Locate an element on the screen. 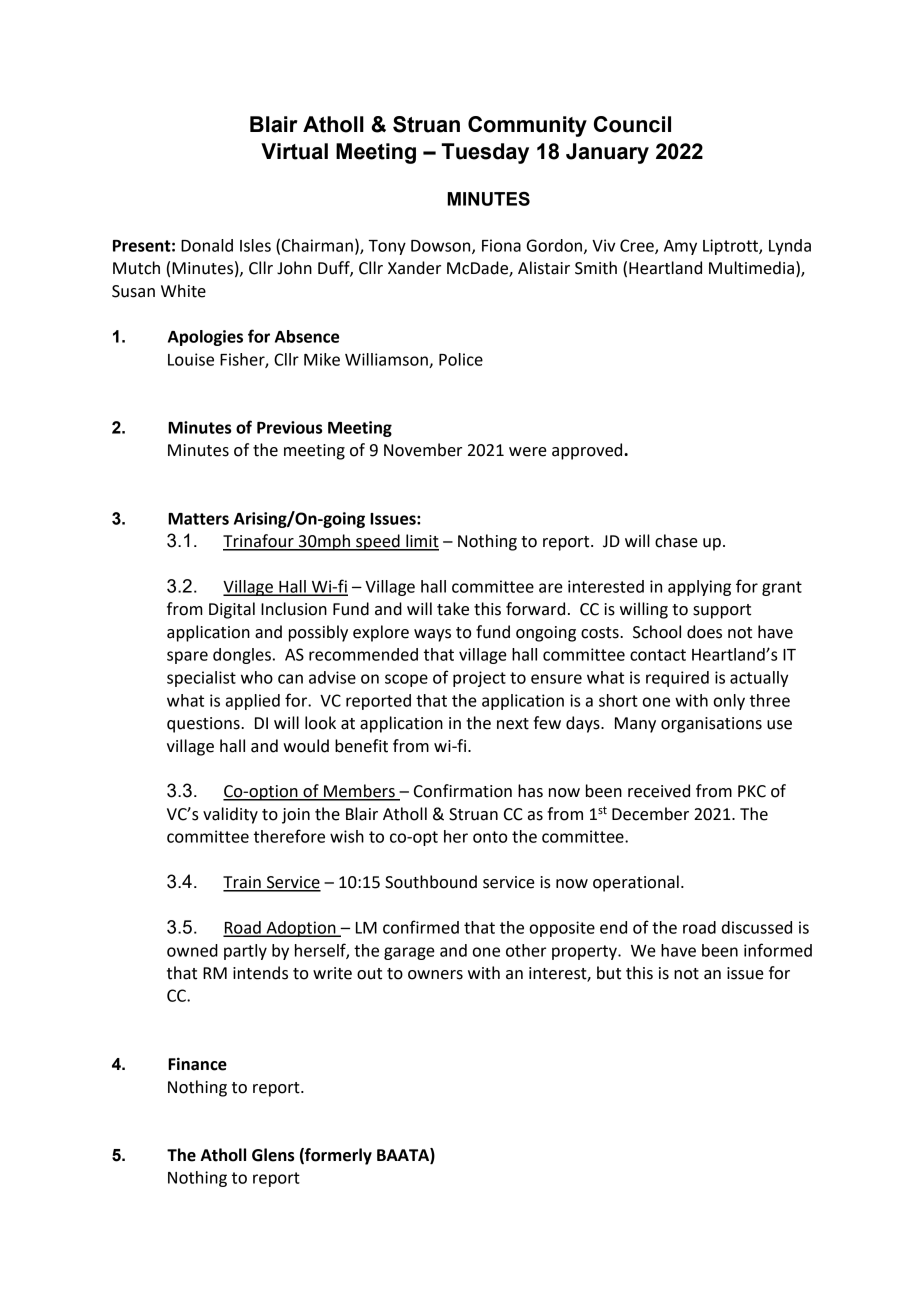  organisations is located at coordinates (711, 725).
